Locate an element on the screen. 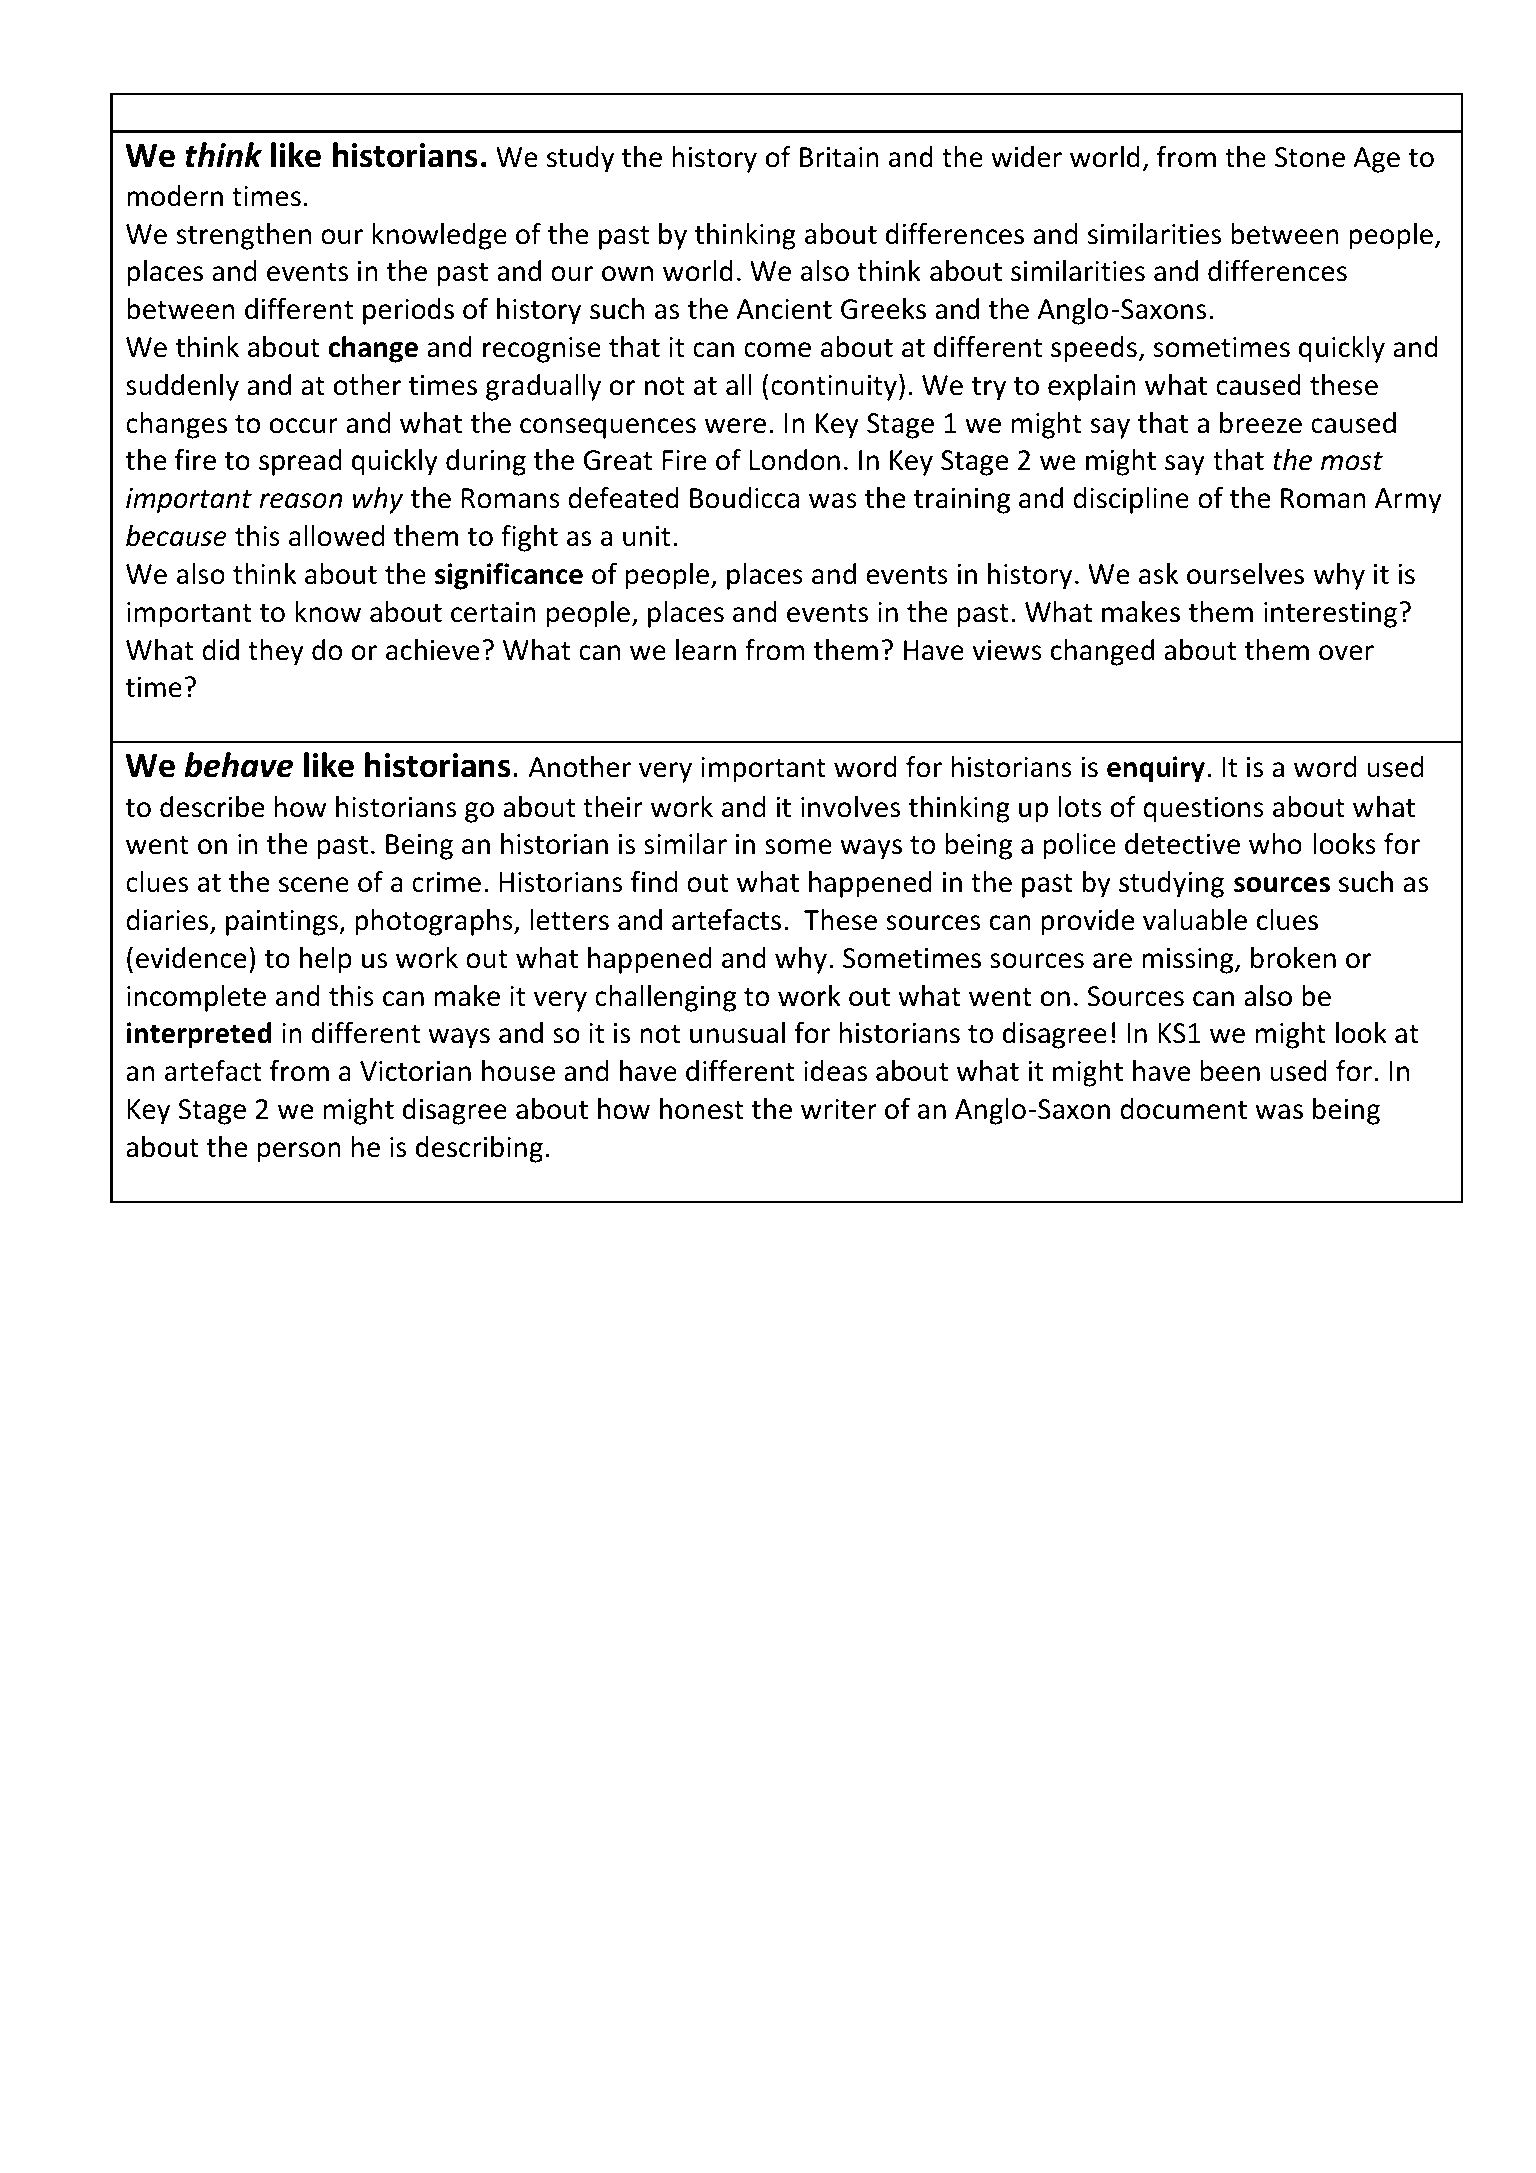  Britain is located at coordinates (839, 157).
